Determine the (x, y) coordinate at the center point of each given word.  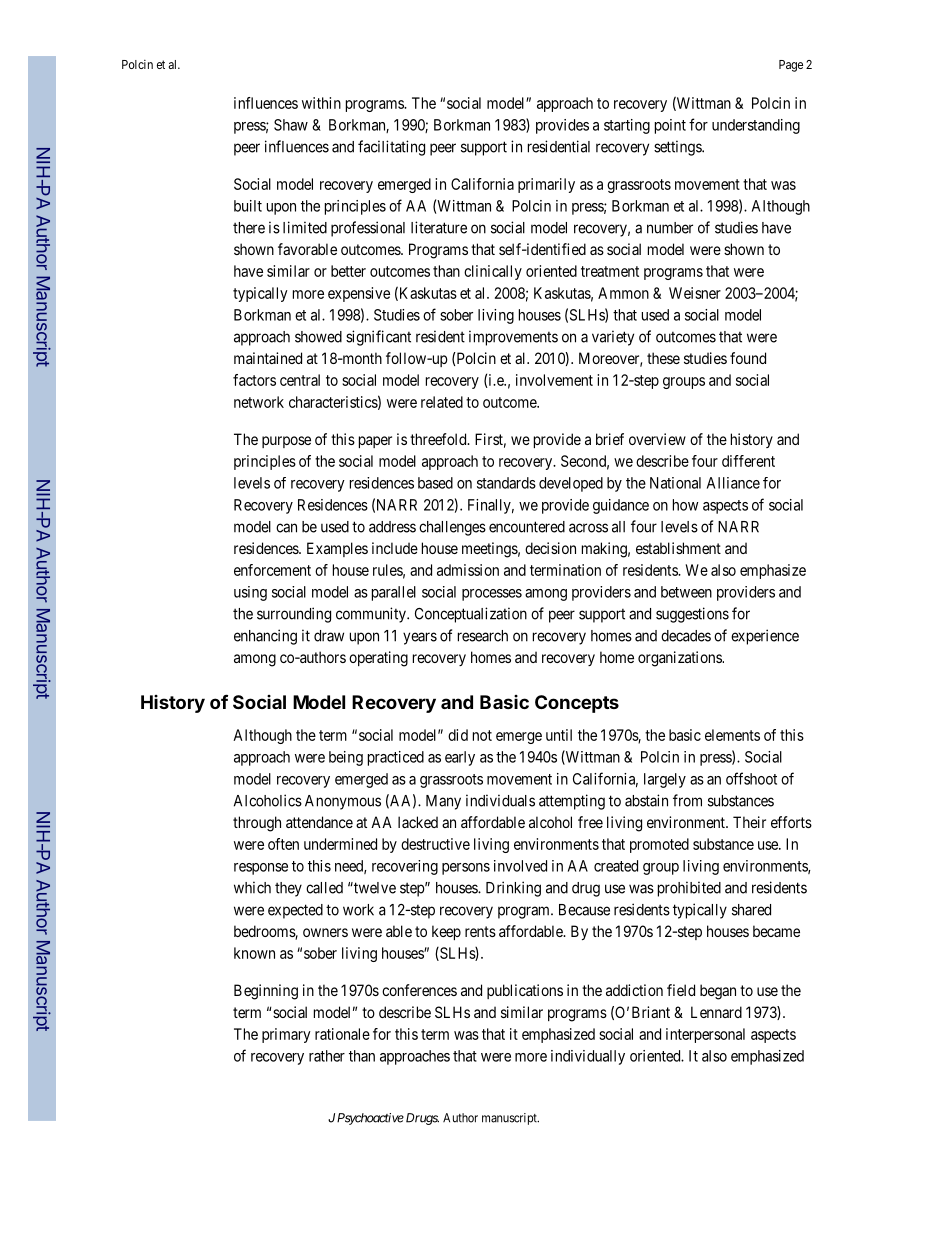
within (321, 103)
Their (749, 822)
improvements (513, 338)
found (748, 358)
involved (520, 866)
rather (327, 1056)
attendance (319, 822)
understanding (756, 126)
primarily (546, 185)
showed (318, 337)
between (686, 592)
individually (588, 1057)
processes (492, 595)
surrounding (294, 615)
